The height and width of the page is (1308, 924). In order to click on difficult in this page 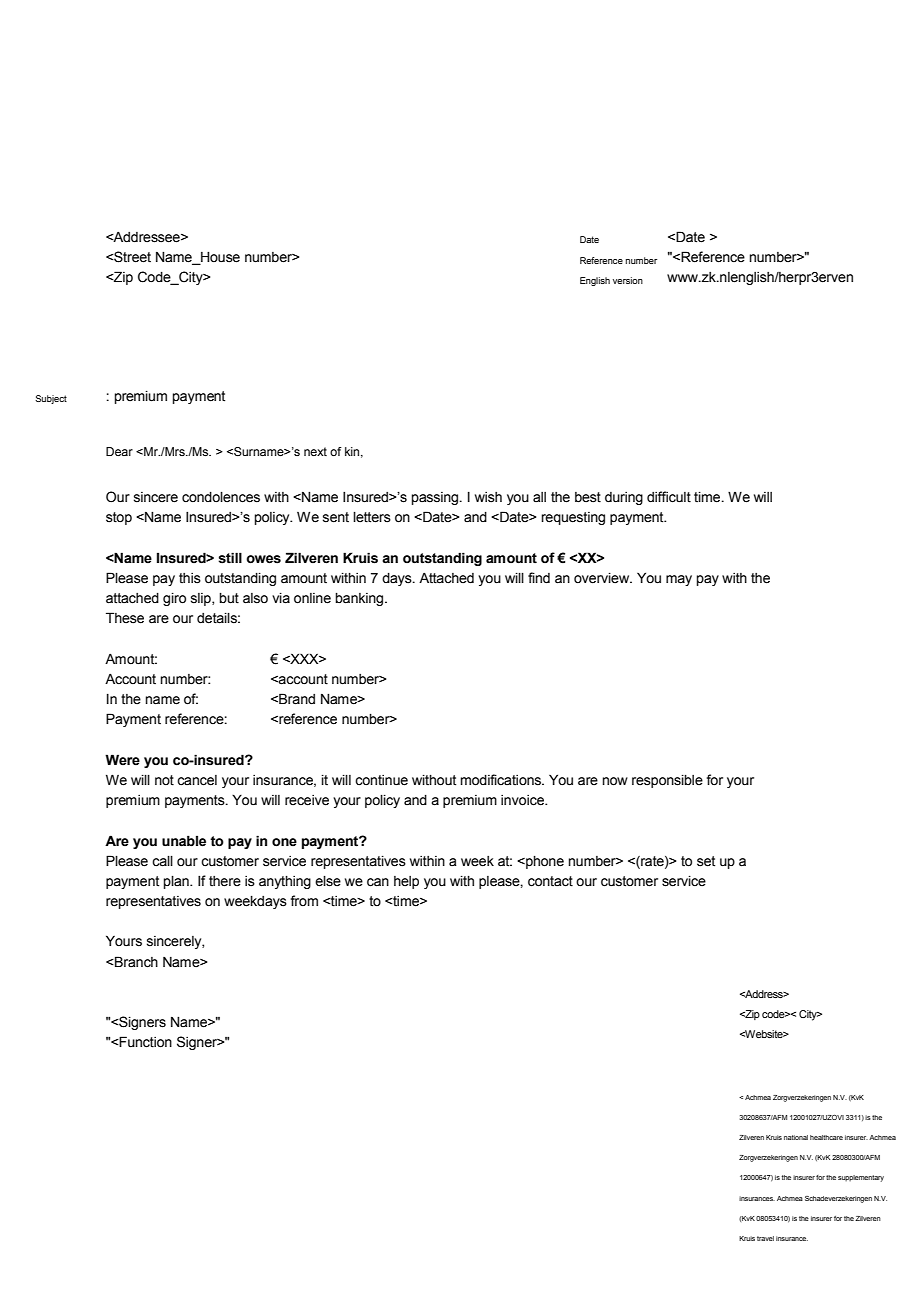, I will do `click(669, 497)`.
